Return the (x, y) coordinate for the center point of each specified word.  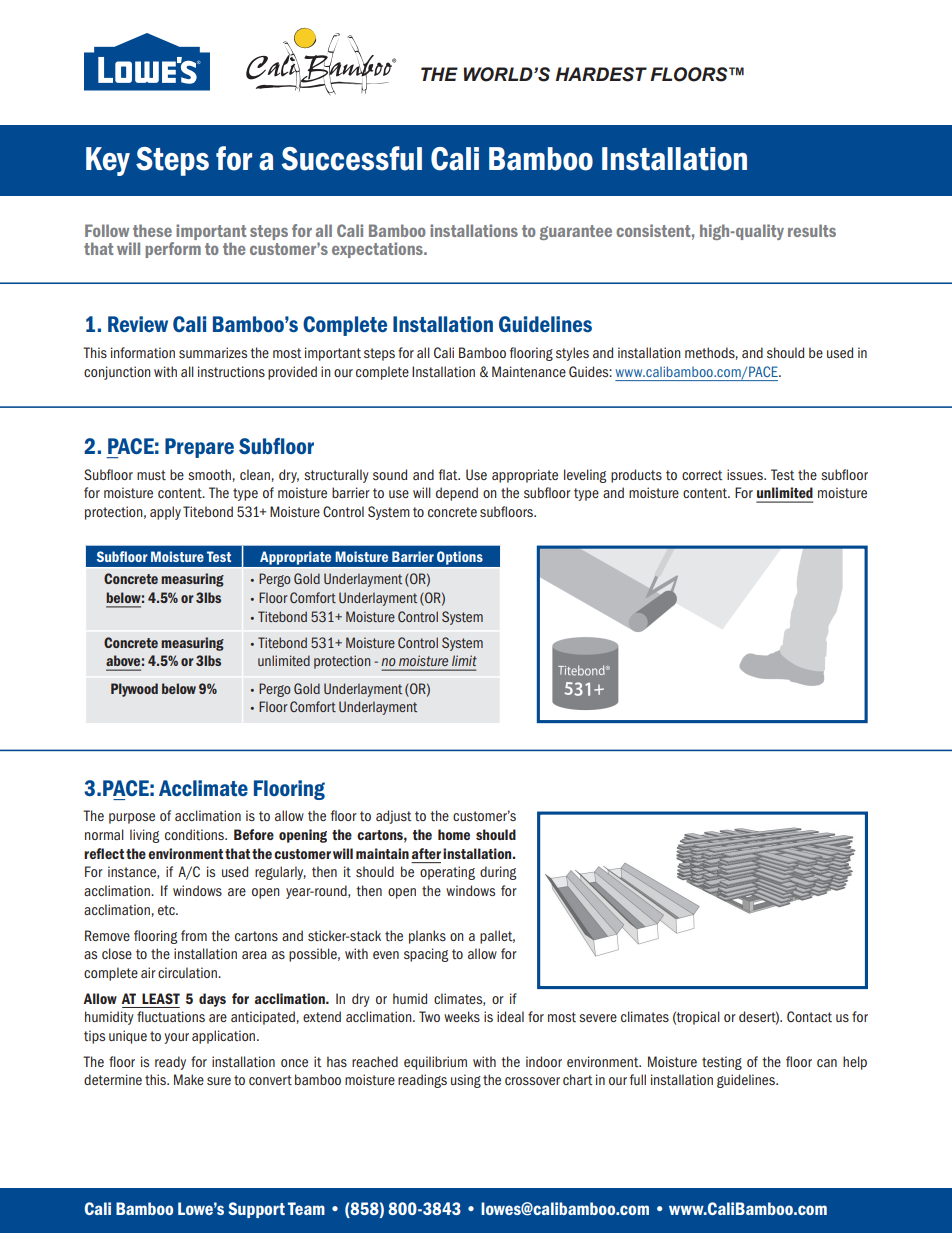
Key (108, 161)
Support (256, 1210)
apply (165, 513)
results (812, 230)
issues (746, 474)
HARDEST (601, 74)
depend (457, 494)
